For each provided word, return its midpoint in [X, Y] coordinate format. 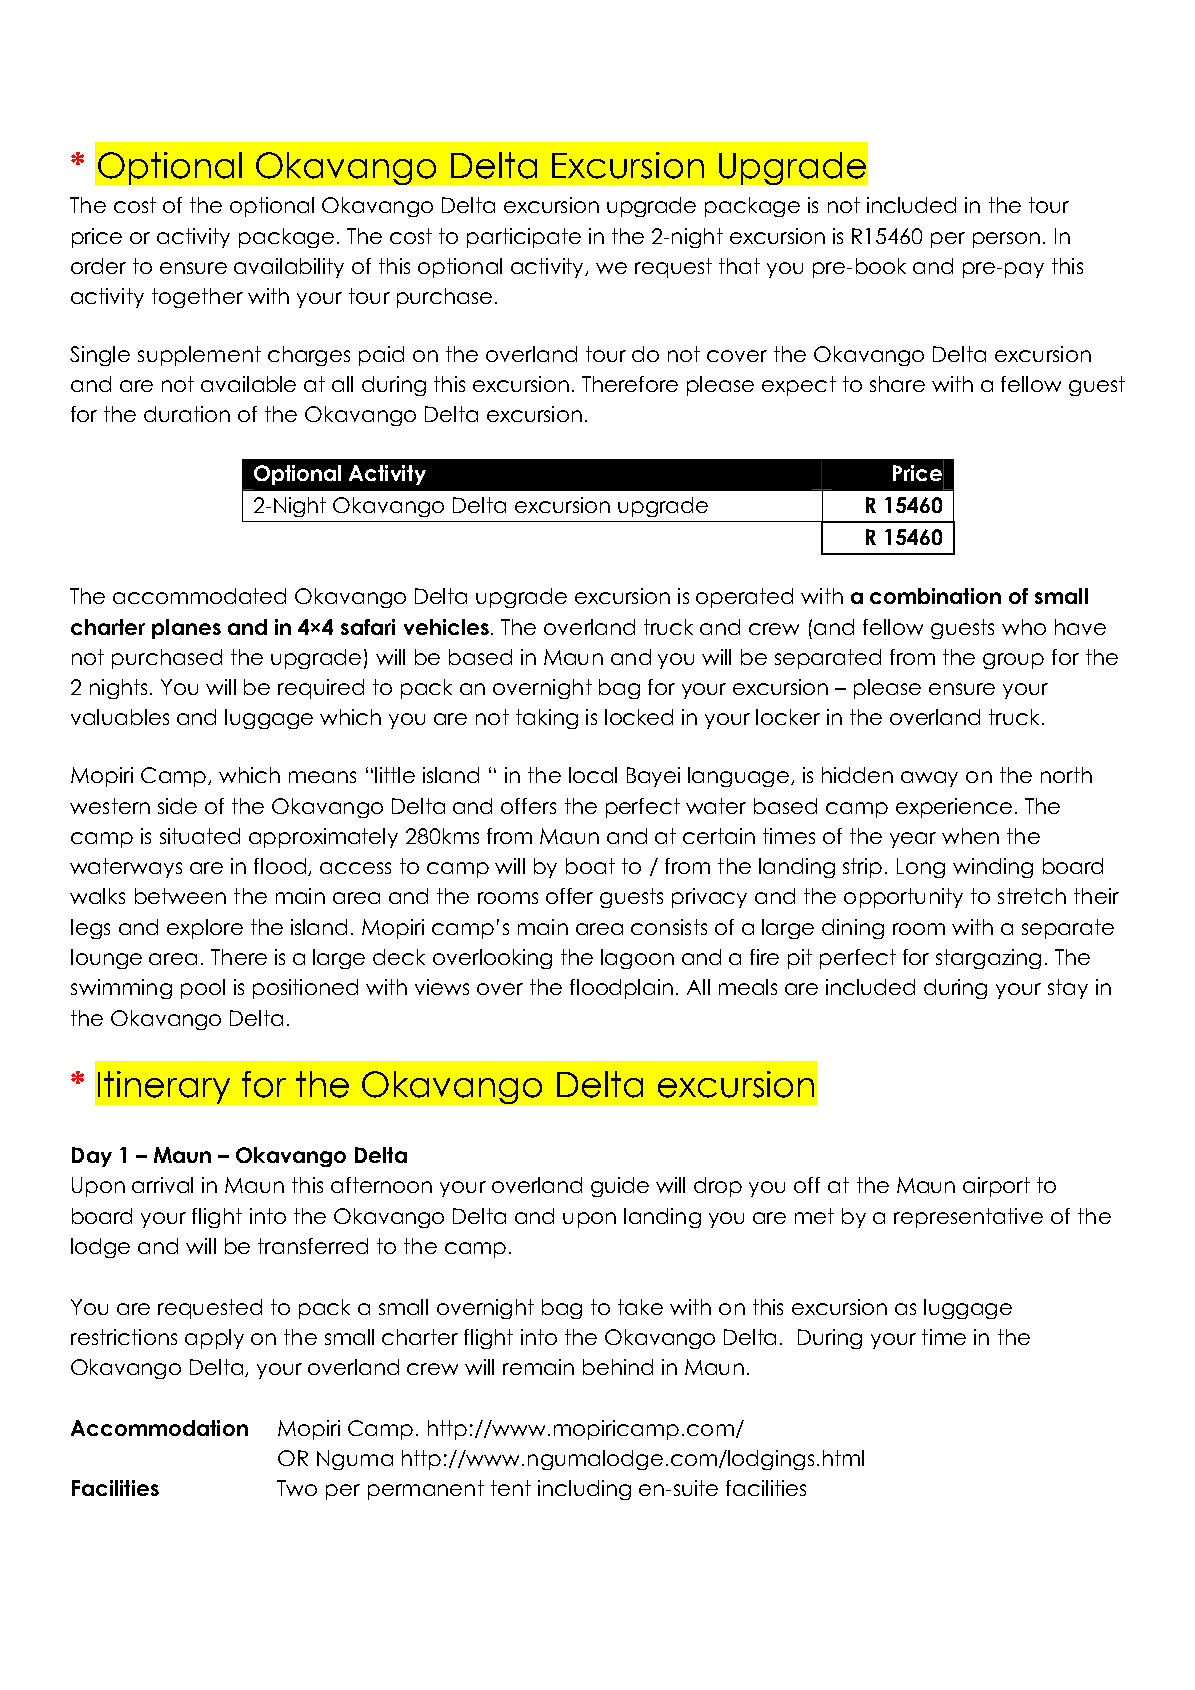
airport [996, 1187]
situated [200, 836]
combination [935, 596]
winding [993, 868]
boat [590, 866]
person [1006, 240]
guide [620, 1187]
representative [968, 1218]
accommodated [199, 596]
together [197, 298]
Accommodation [159, 1428]
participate [524, 238]
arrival [162, 1185]
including [584, 1490]
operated [744, 598]
